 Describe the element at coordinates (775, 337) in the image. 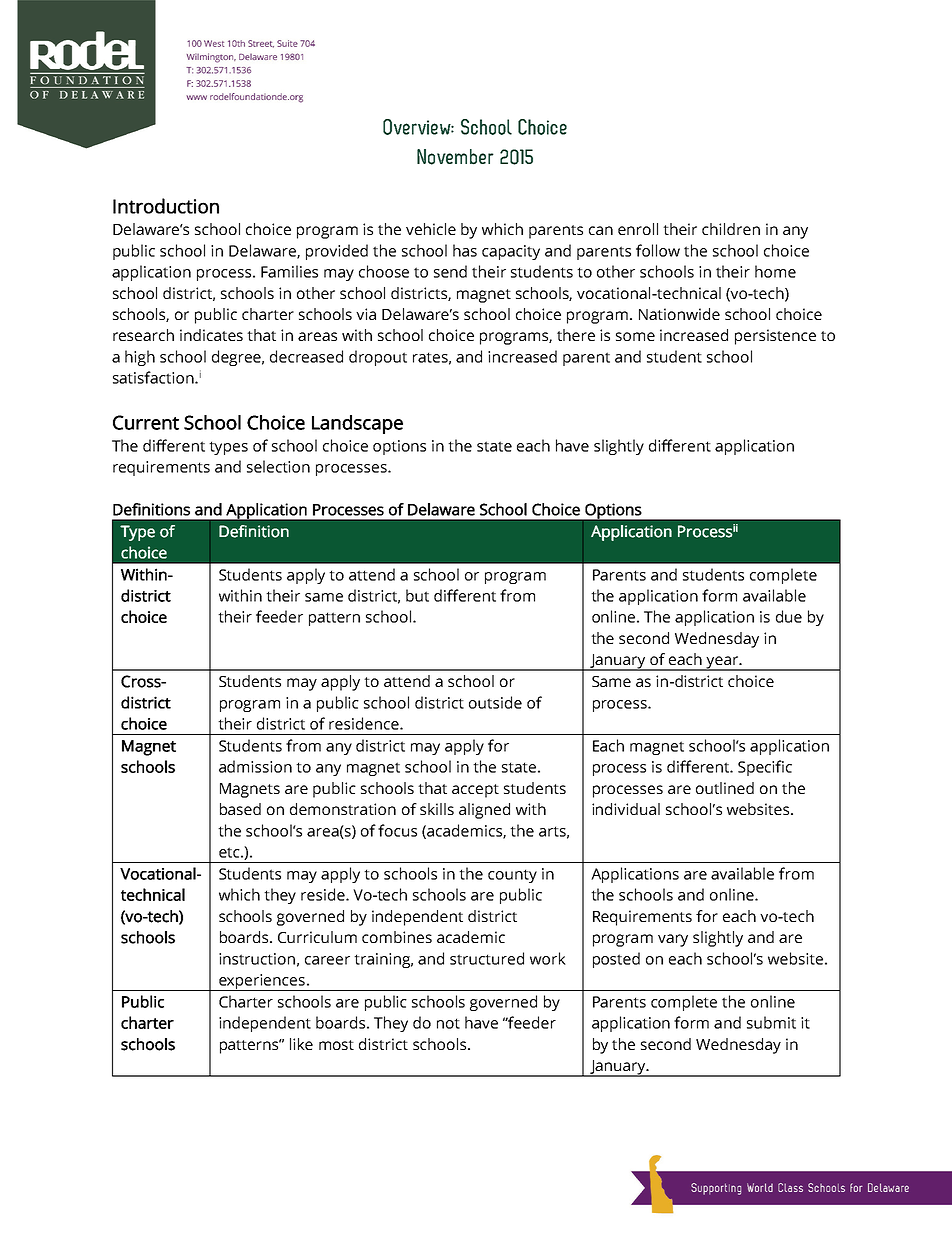

I see `persistence` at that location.
